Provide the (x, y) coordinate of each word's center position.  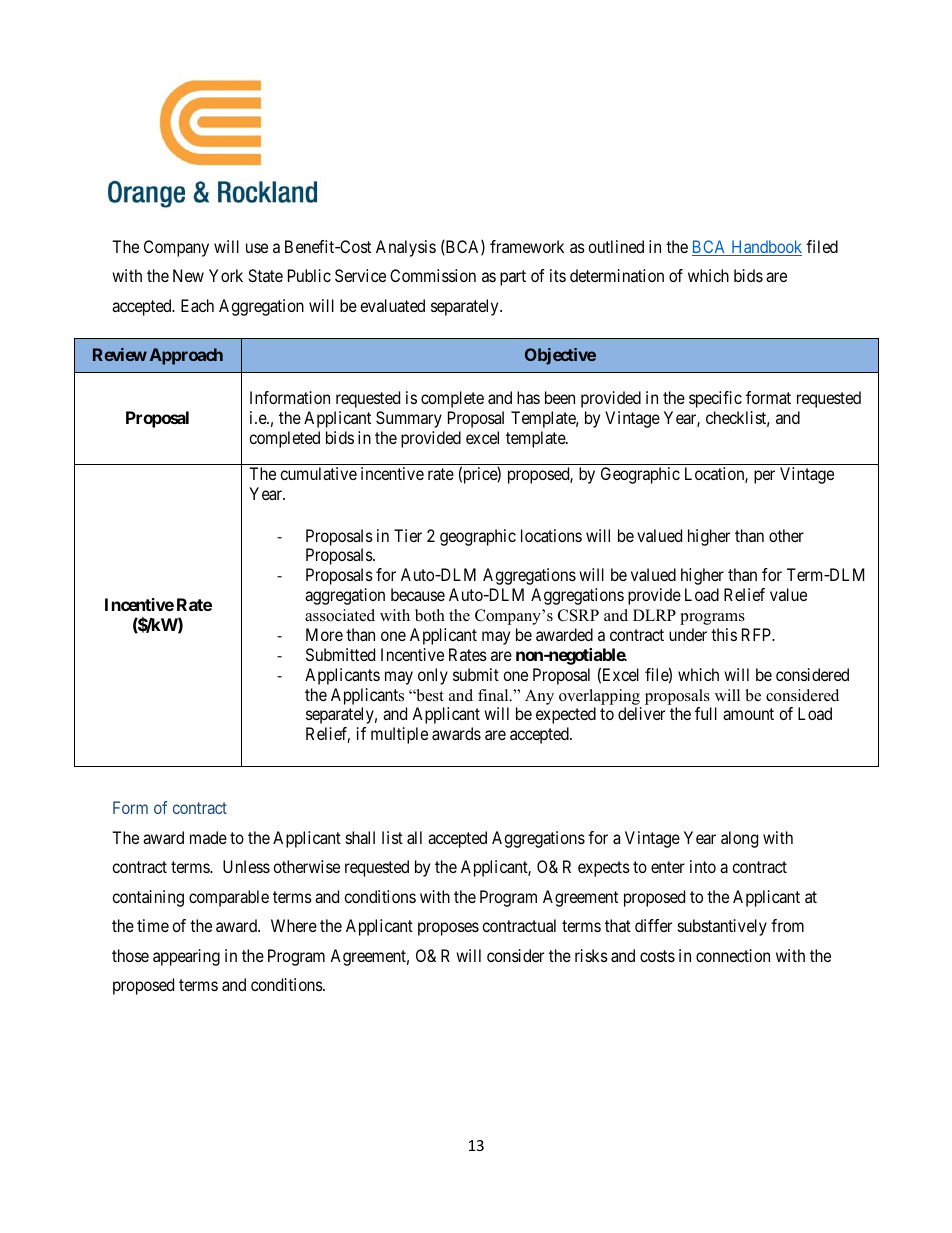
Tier (408, 535)
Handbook (765, 248)
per (764, 477)
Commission (433, 275)
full (706, 713)
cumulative (318, 473)
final (494, 695)
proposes (448, 929)
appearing (186, 957)
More (324, 634)
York (226, 275)
